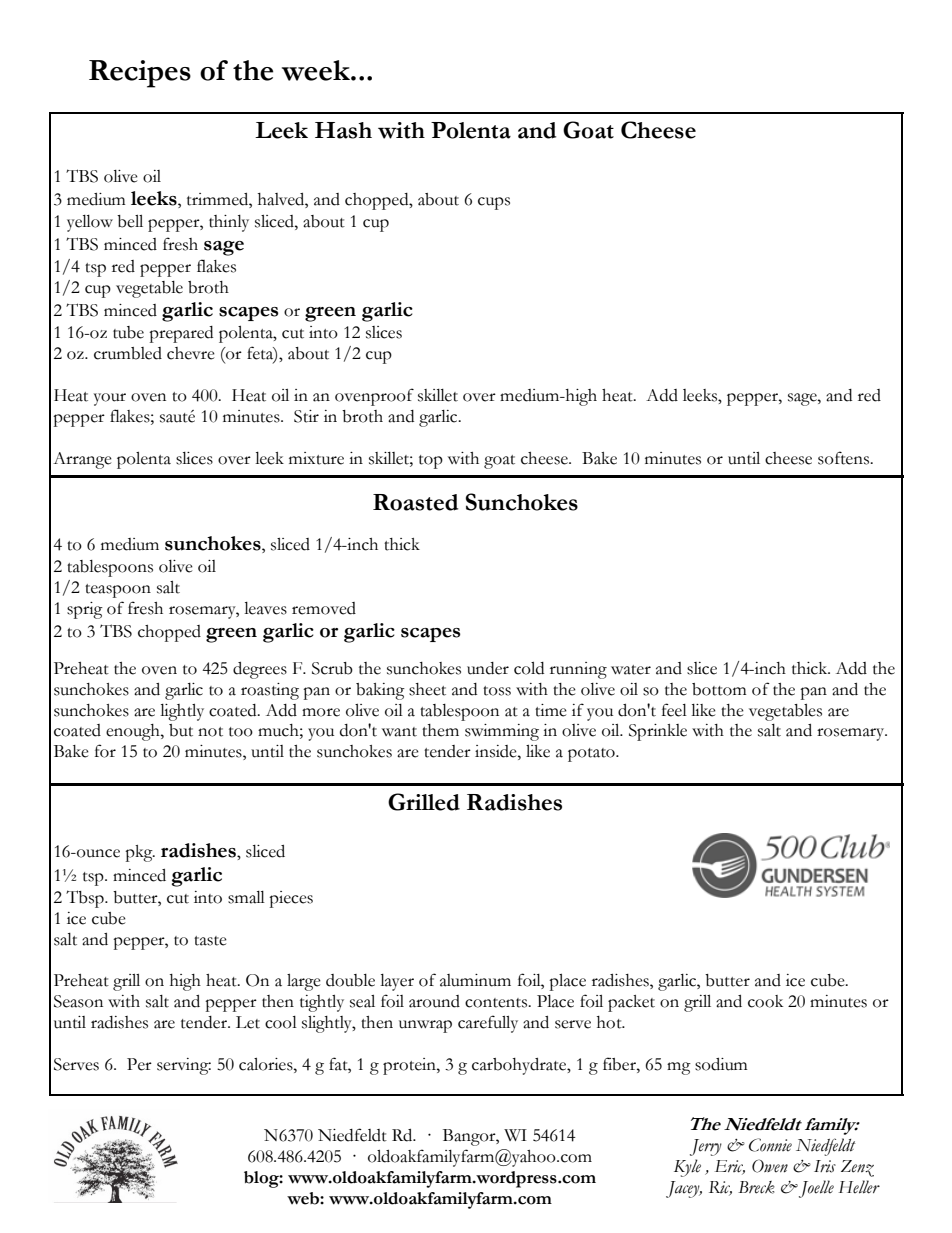  I want to click on cups, so click(494, 203).
